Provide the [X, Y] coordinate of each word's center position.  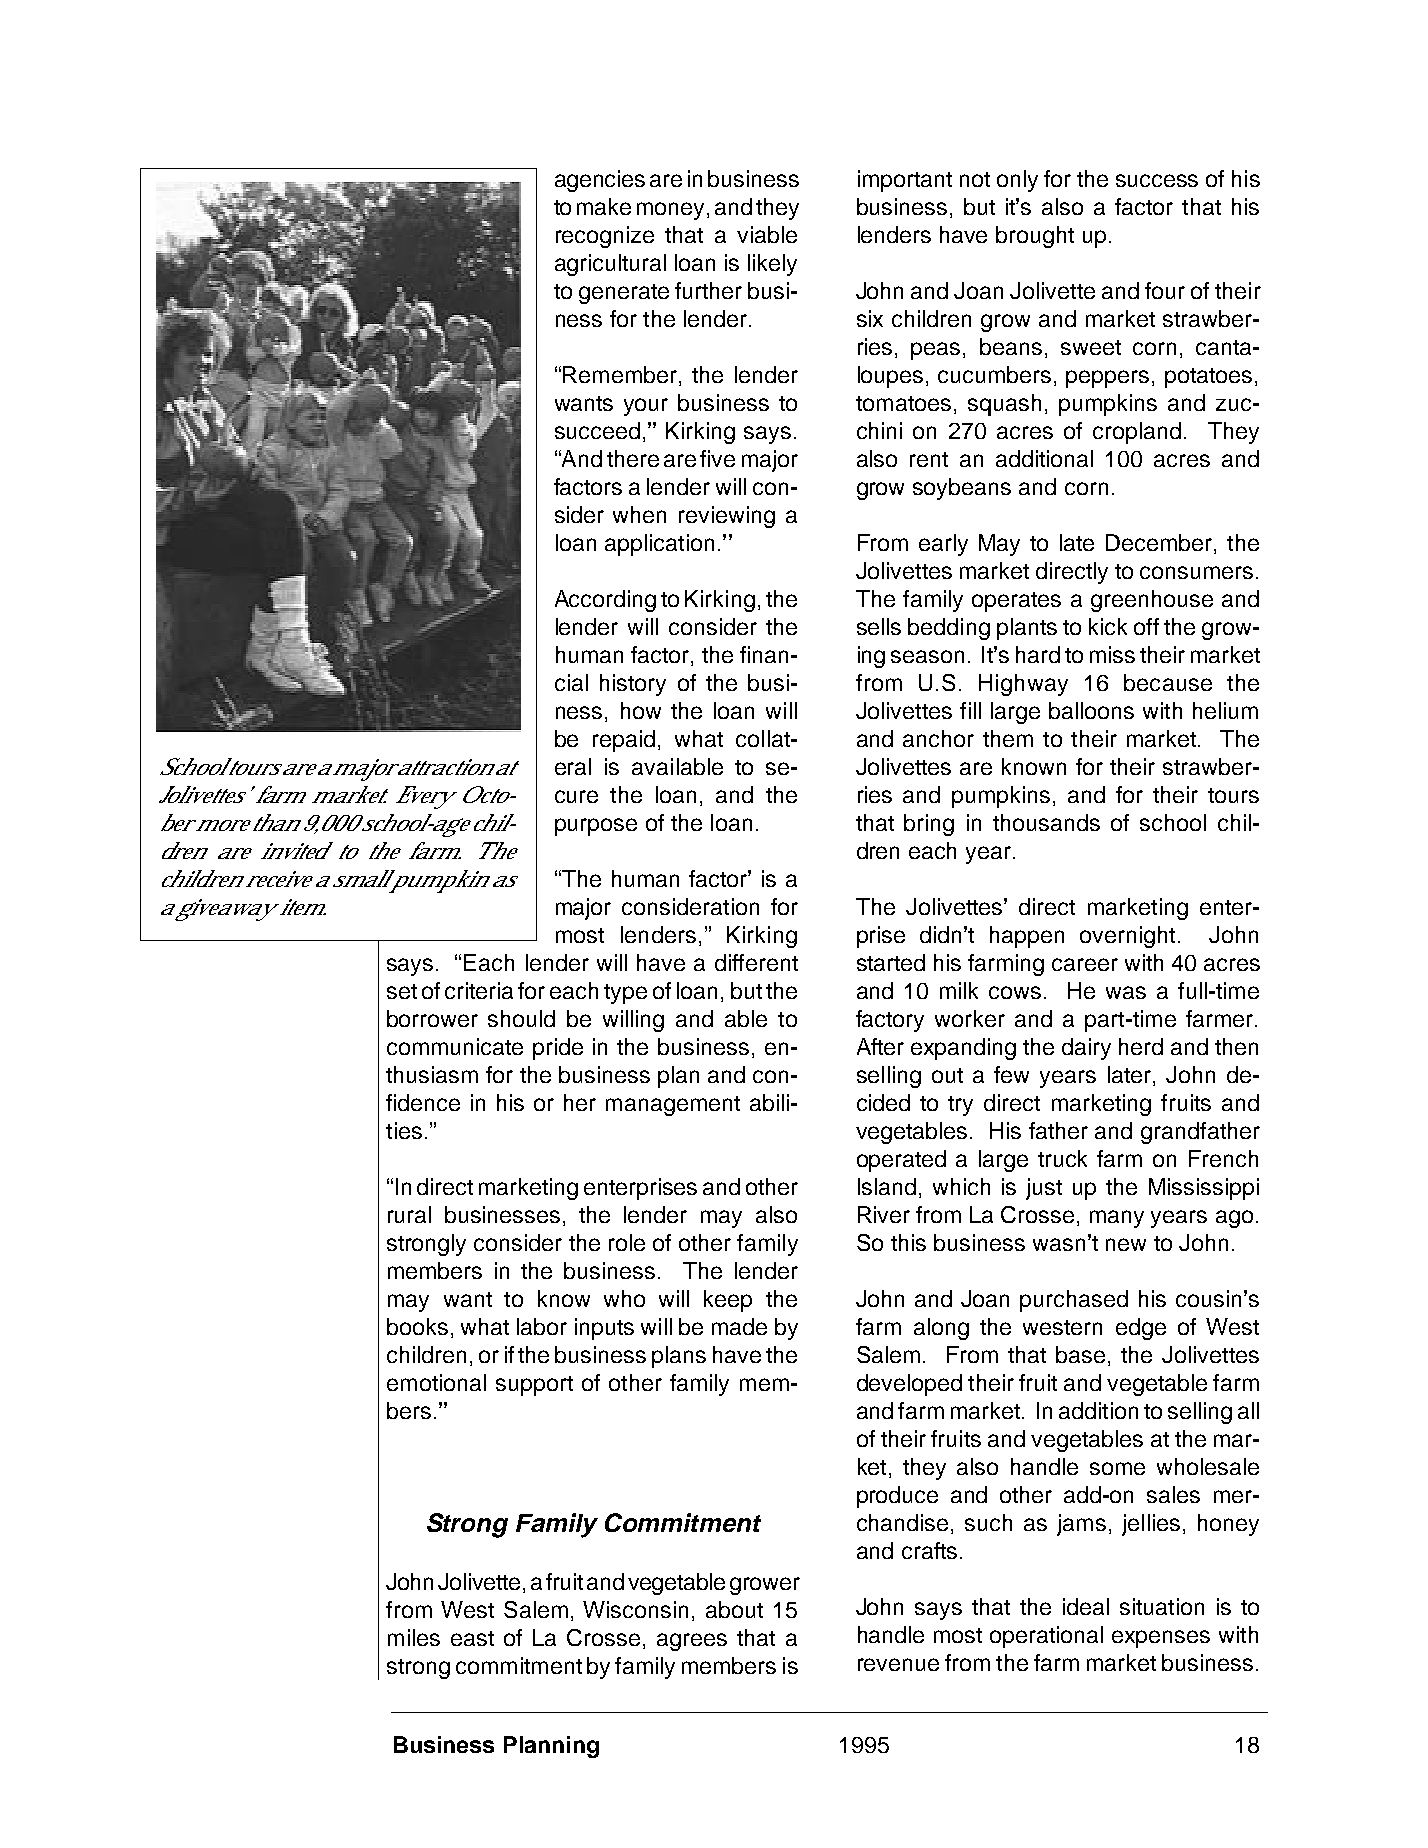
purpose [596, 827]
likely [772, 265]
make [604, 206]
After [880, 1046]
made [739, 1326]
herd [1141, 1046]
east [472, 1638]
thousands [1046, 822]
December [1160, 544]
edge [1141, 1329]
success [1157, 180]
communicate [455, 1046]
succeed [597, 430]
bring [929, 825]
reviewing [727, 517]
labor [542, 1326]
